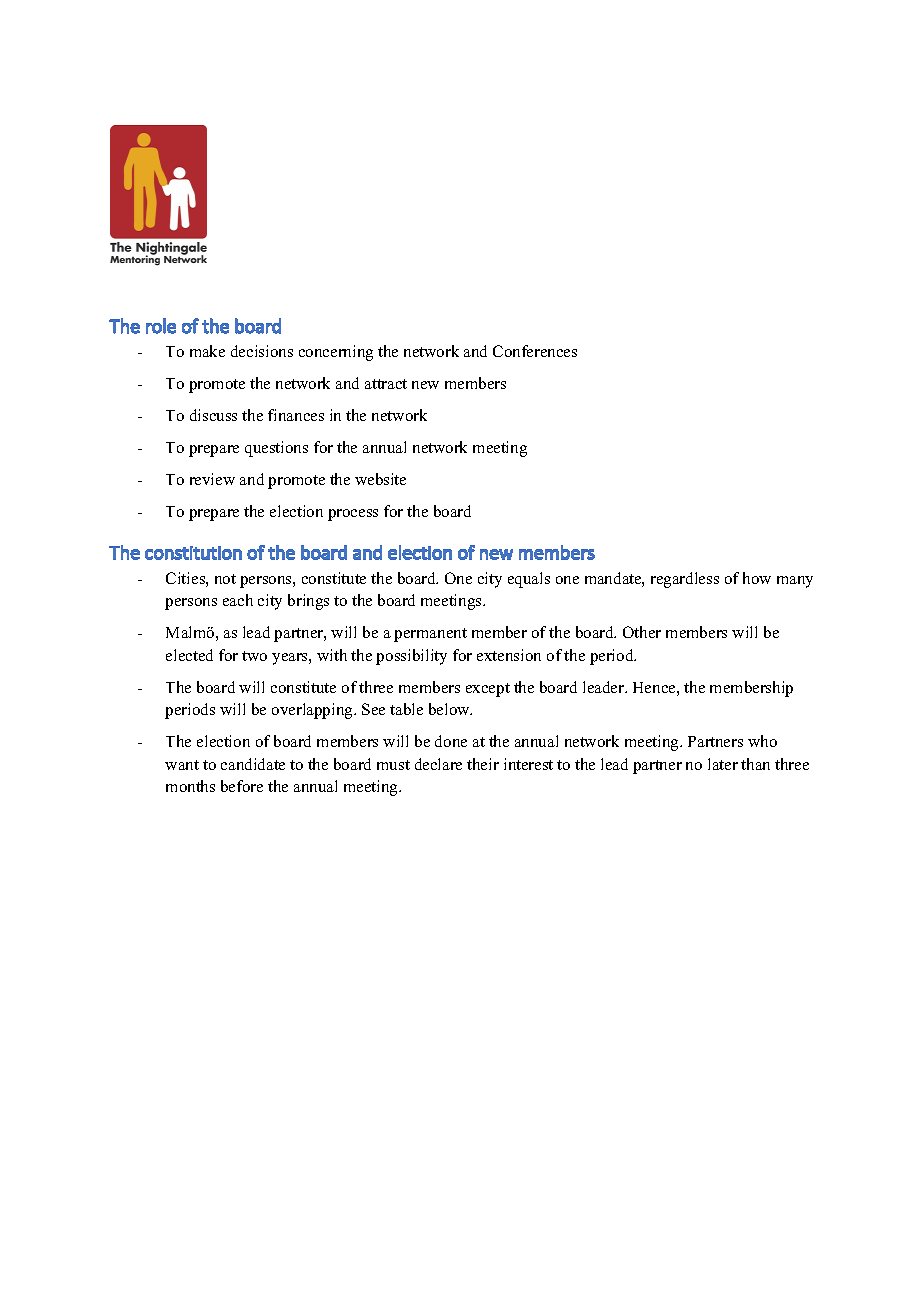 This image has height=1308, width=924. Describe the element at coordinates (253, 764) in the image. I see `candidate` at that location.
